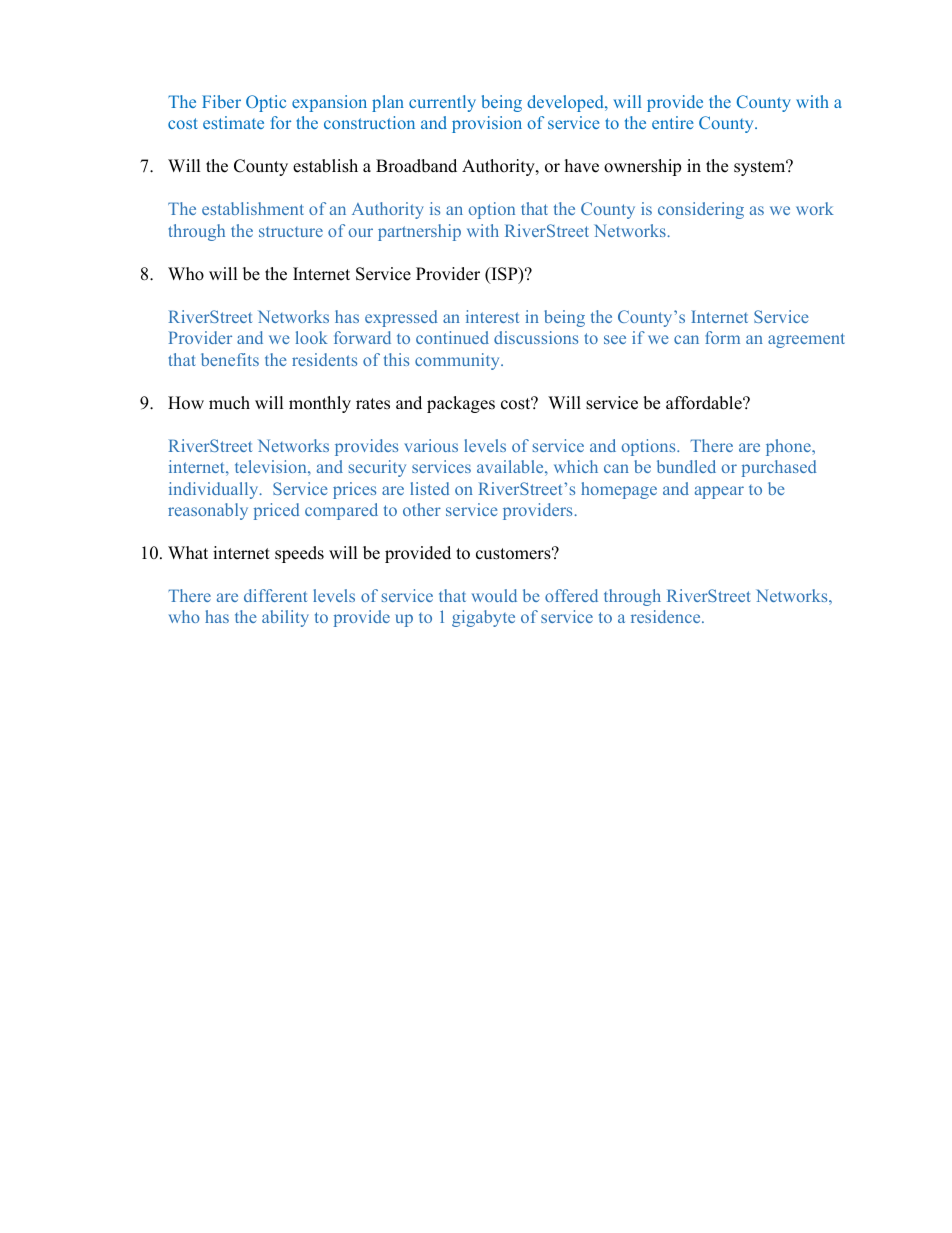 This image has width=952, height=1233. What do you see at coordinates (673, 122) in the image?
I see `entire` at bounding box center [673, 122].
